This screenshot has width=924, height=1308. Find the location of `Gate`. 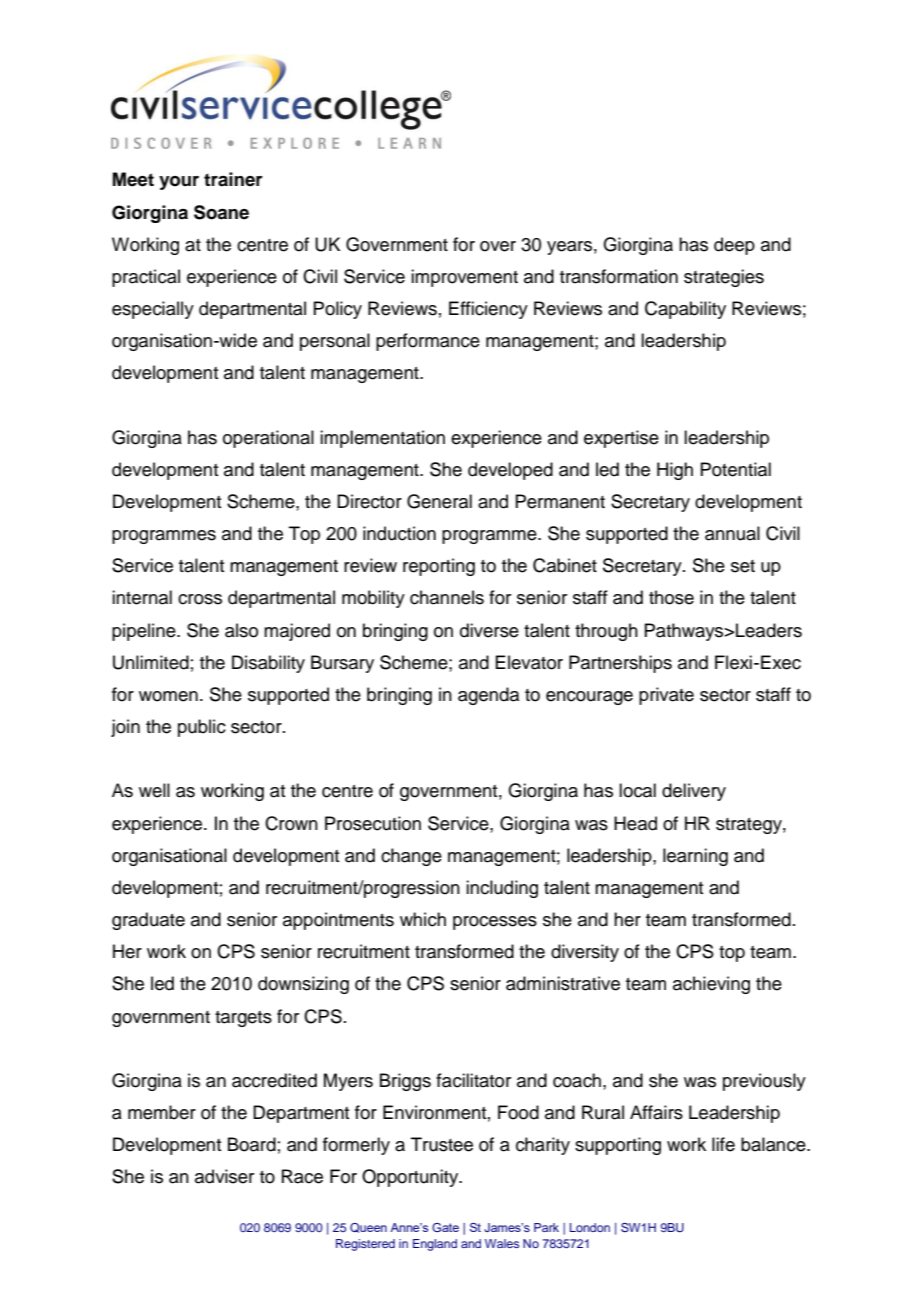

Gate is located at coordinates (445, 1227).
